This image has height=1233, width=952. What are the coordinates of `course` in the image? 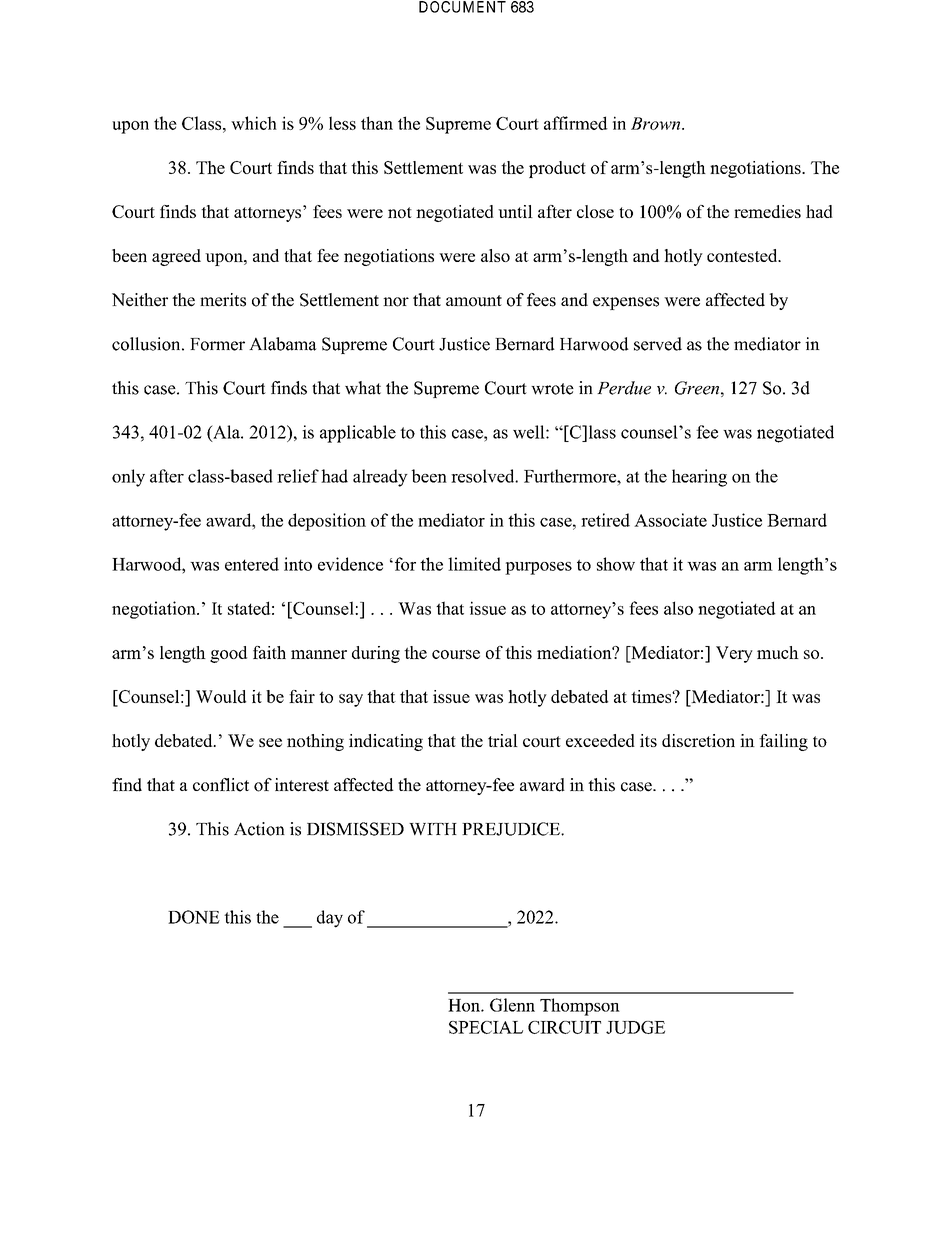 It's located at (456, 654).
